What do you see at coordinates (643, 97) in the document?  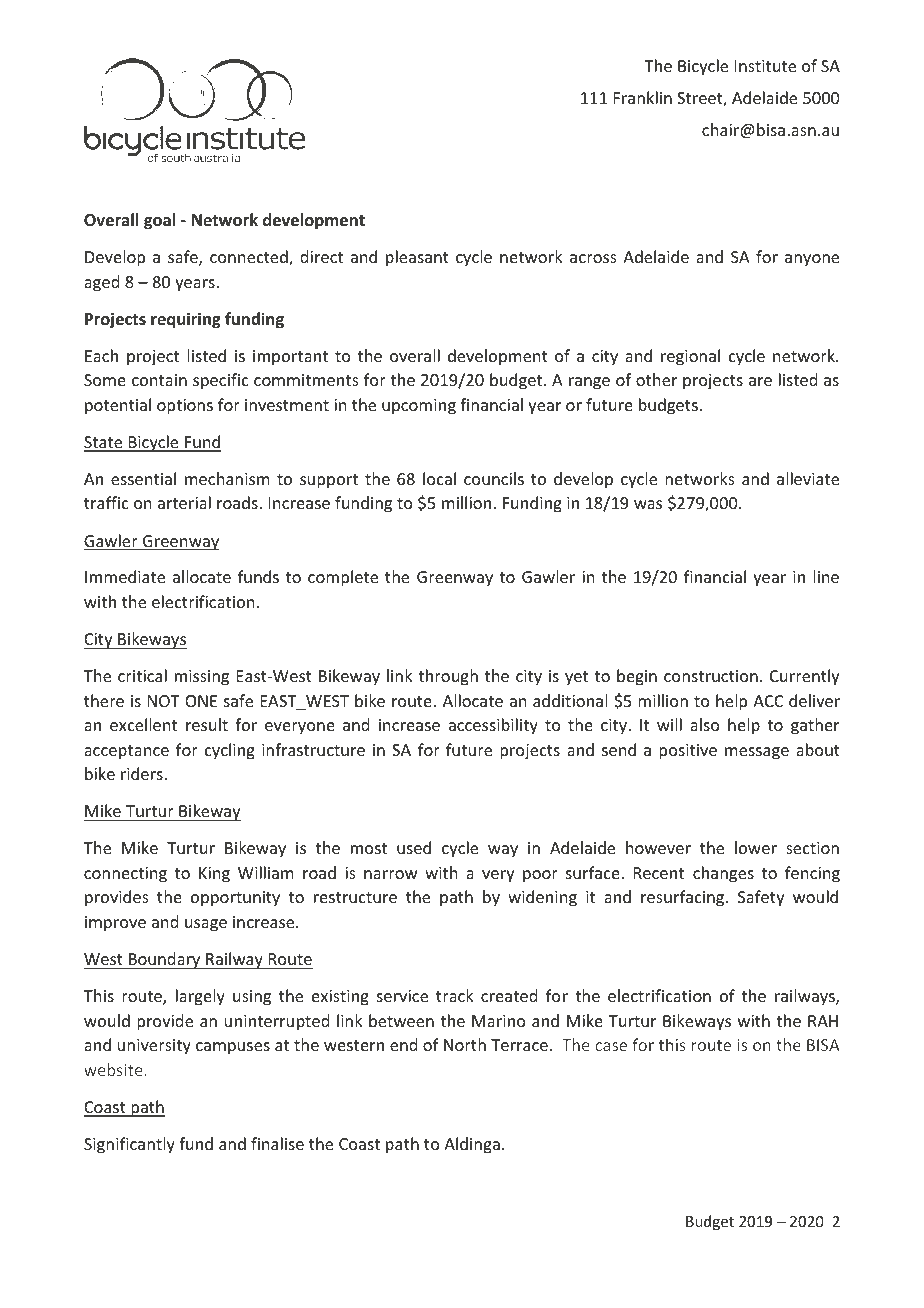 I see `Franklin` at bounding box center [643, 97].
